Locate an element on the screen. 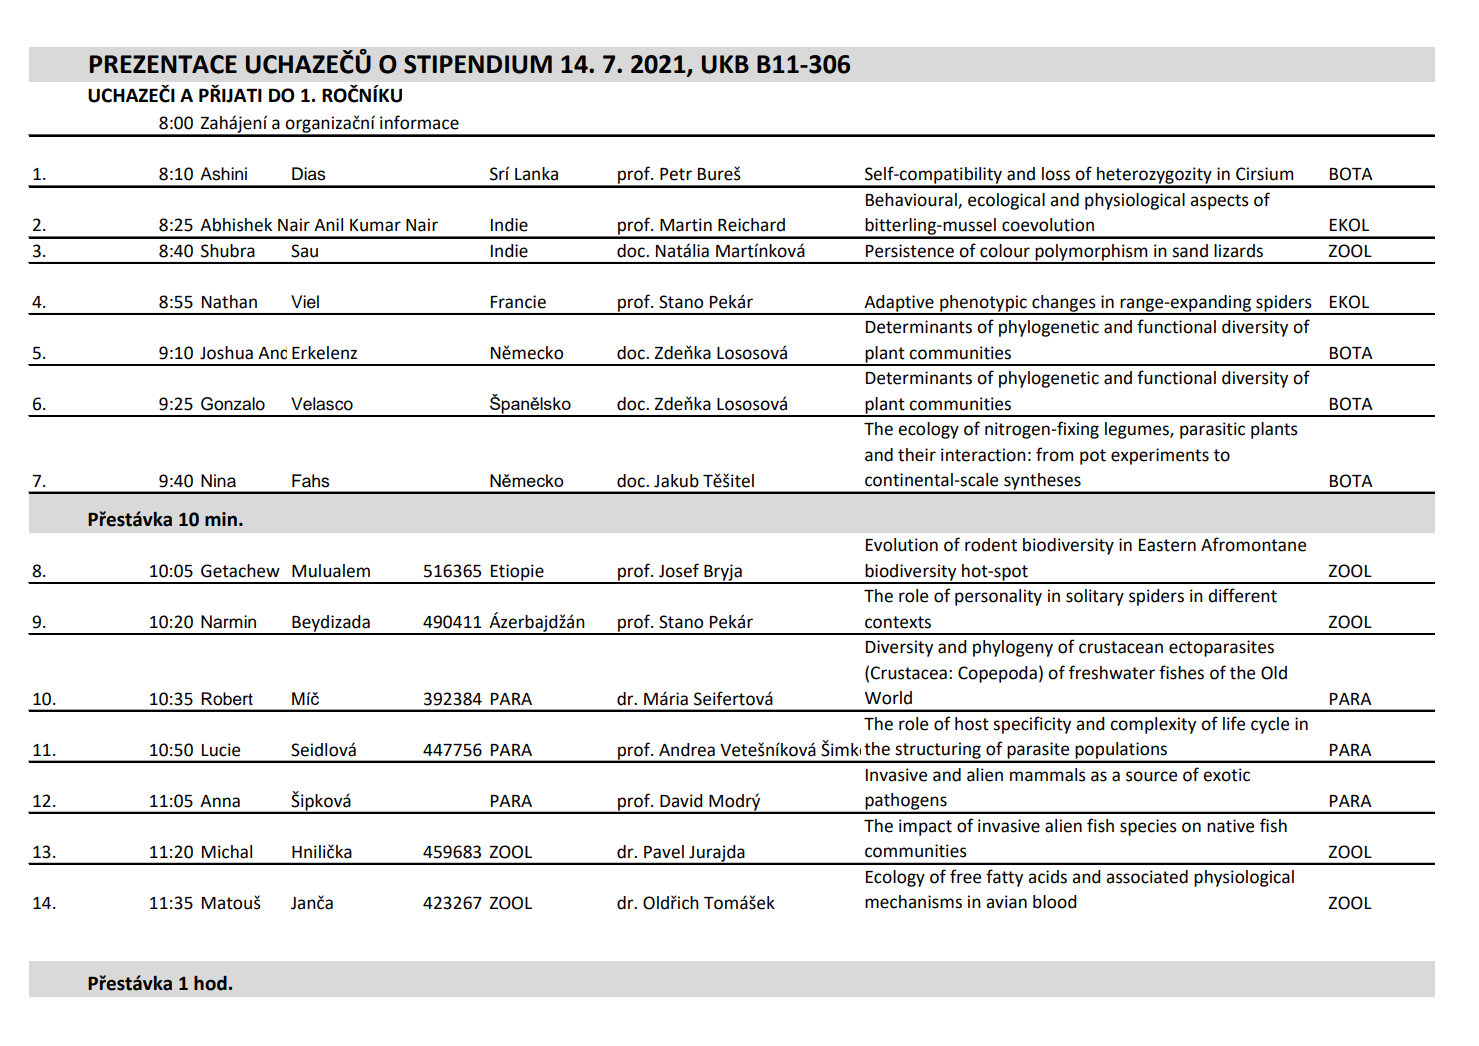 This screenshot has width=1479, height=1046. changes is located at coordinates (1064, 304).
